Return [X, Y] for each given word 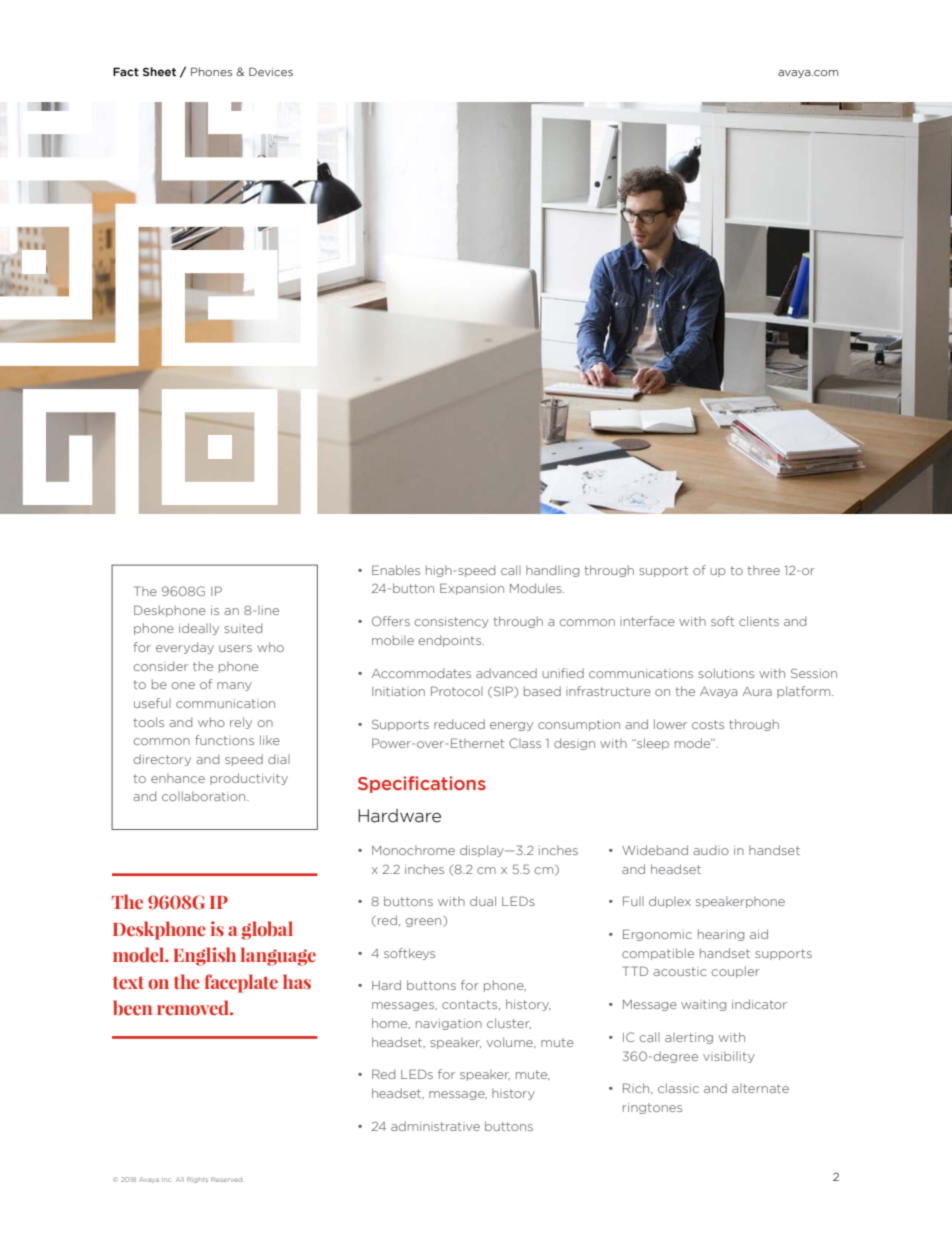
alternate [760, 1088]
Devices [271, 71]
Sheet [159, 71]
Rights [197, 1180]
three [764, 570]
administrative [435, 1126]
